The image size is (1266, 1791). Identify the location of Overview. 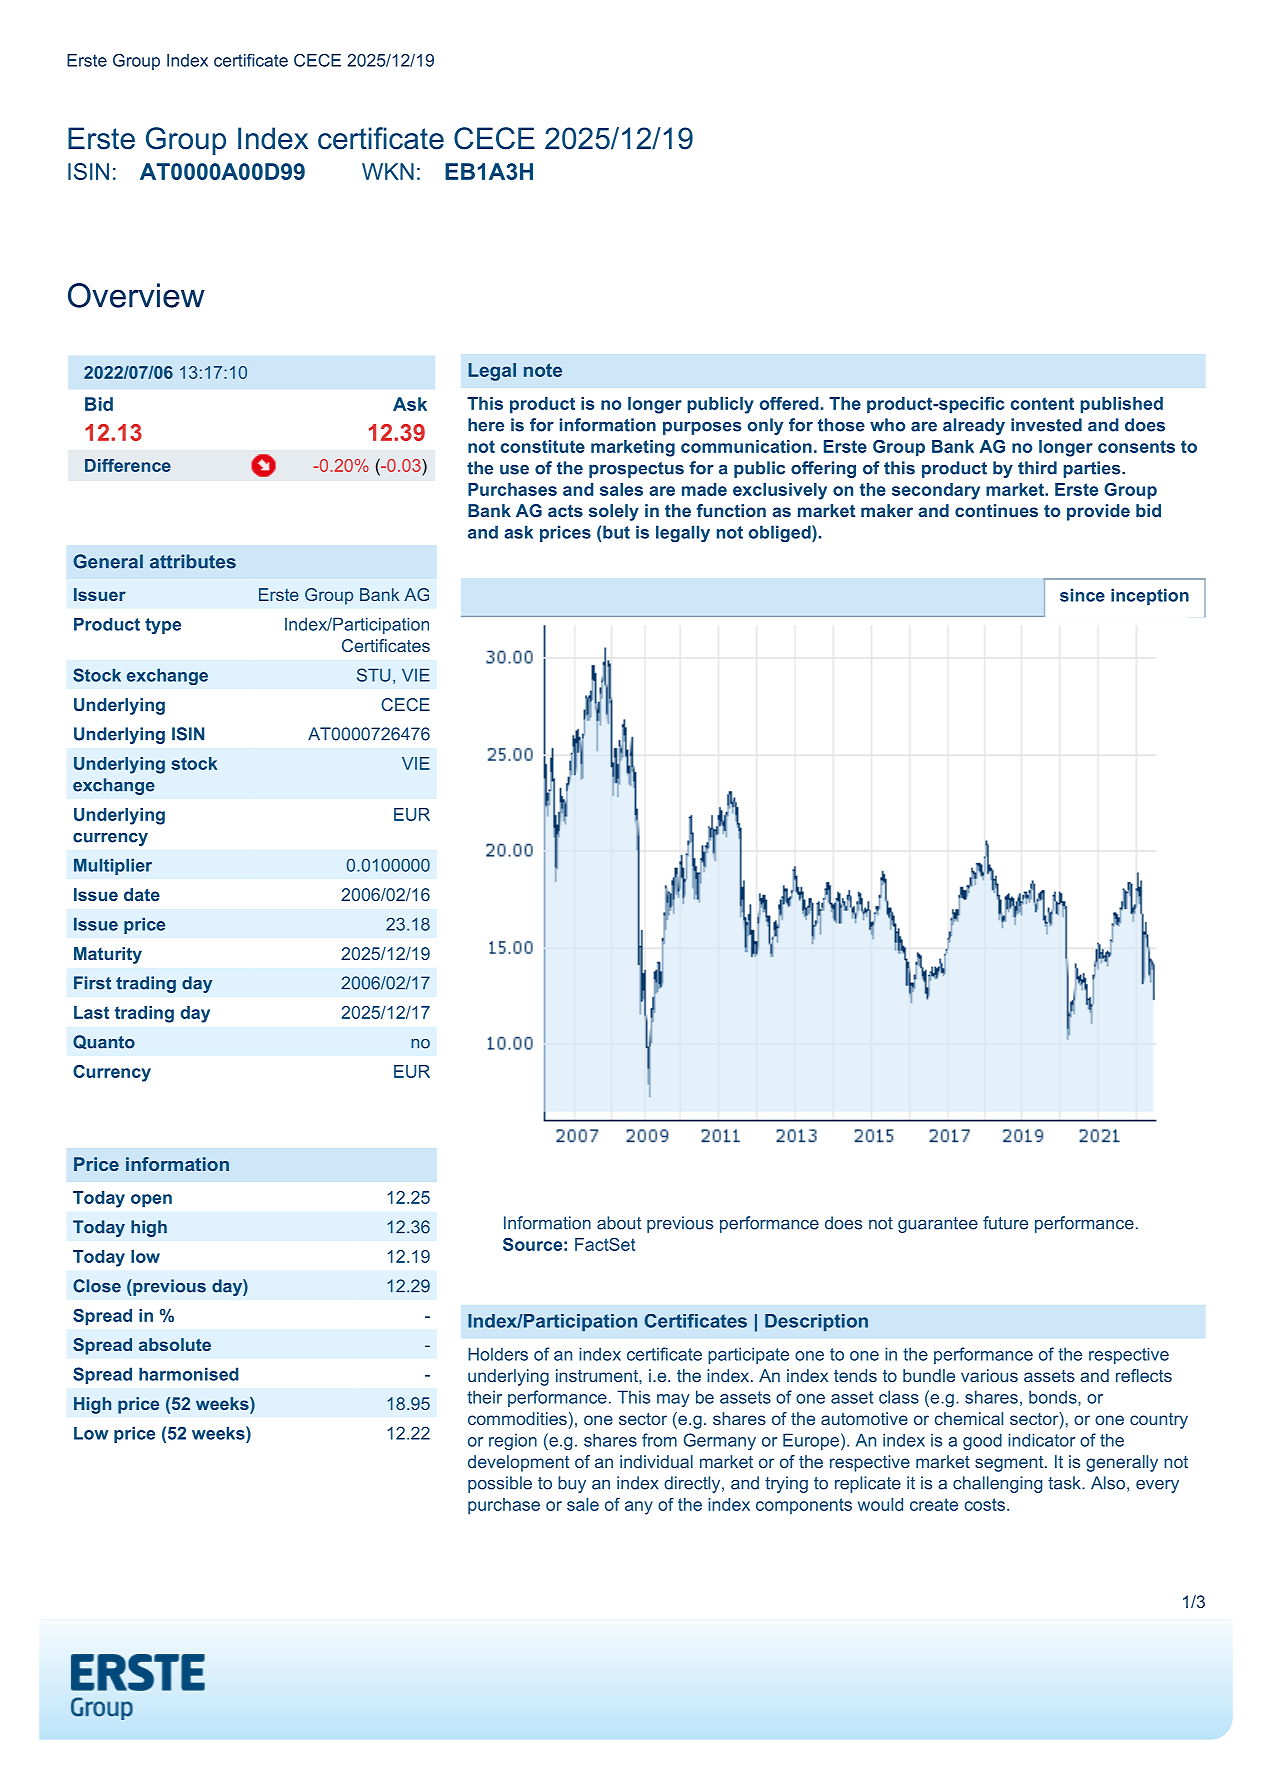
(136, 295).
